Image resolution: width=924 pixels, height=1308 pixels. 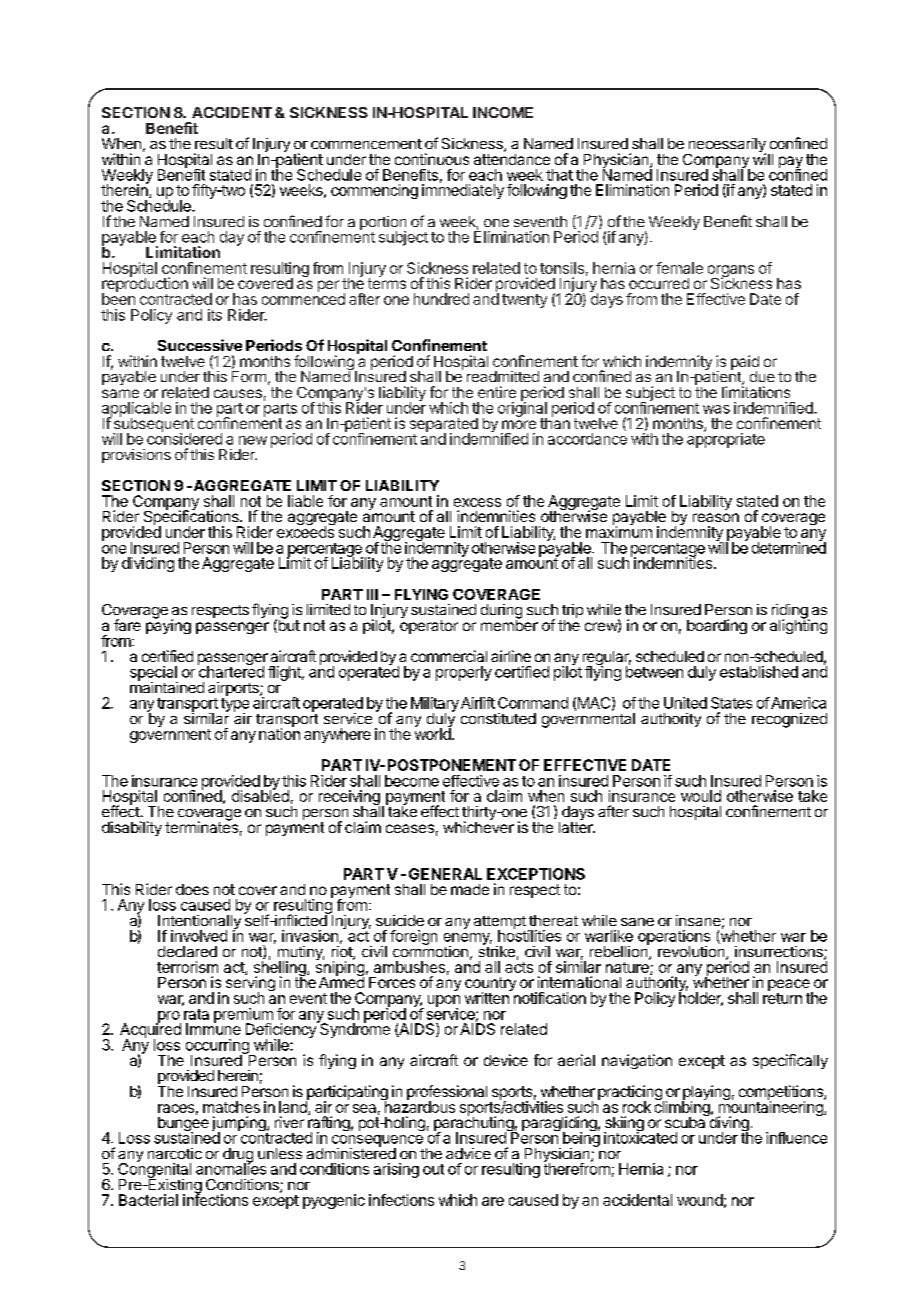 I want to click on terminates, so click(x=201, y=826).
